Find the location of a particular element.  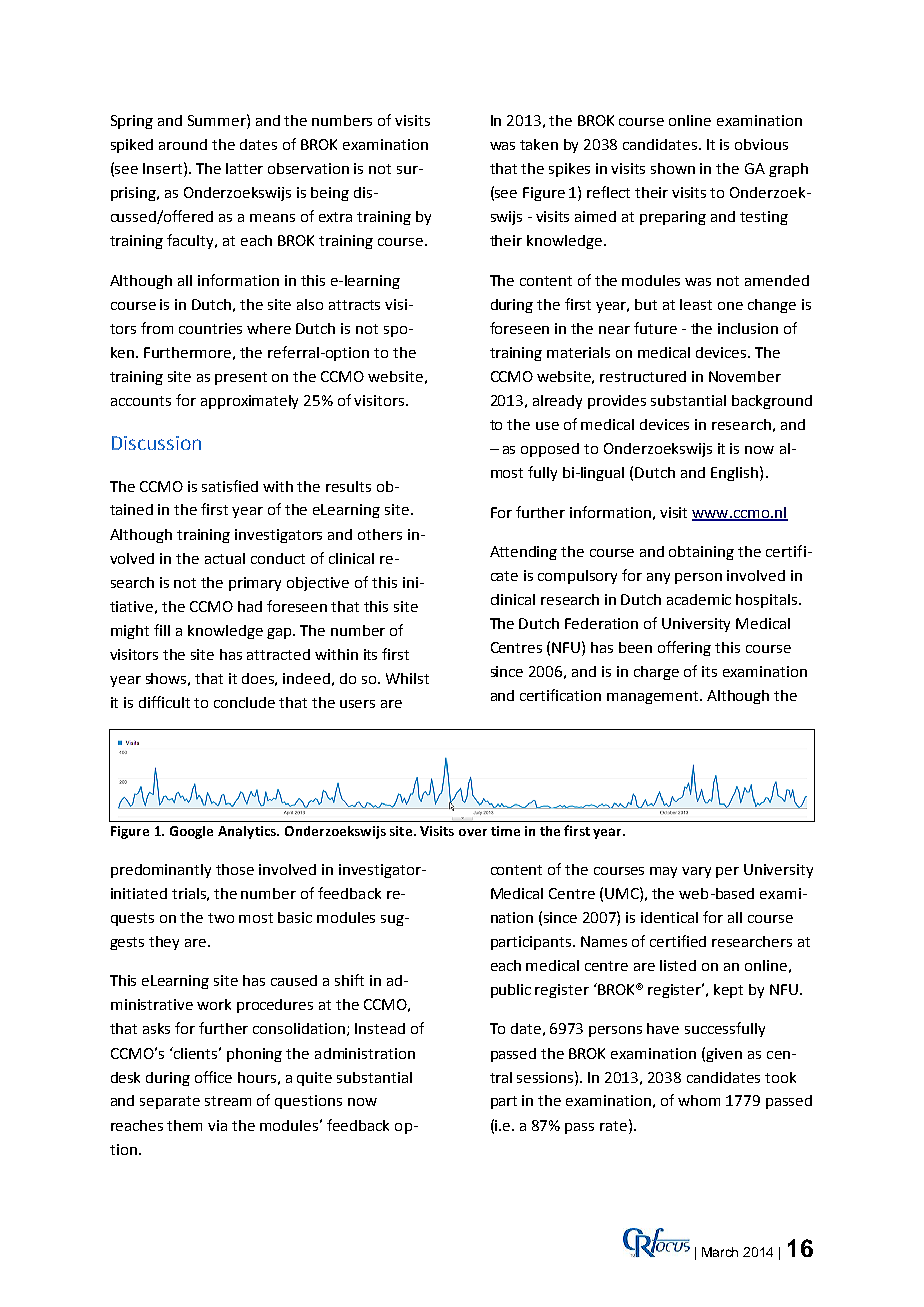

taken is located at coordinates (539, 144).
